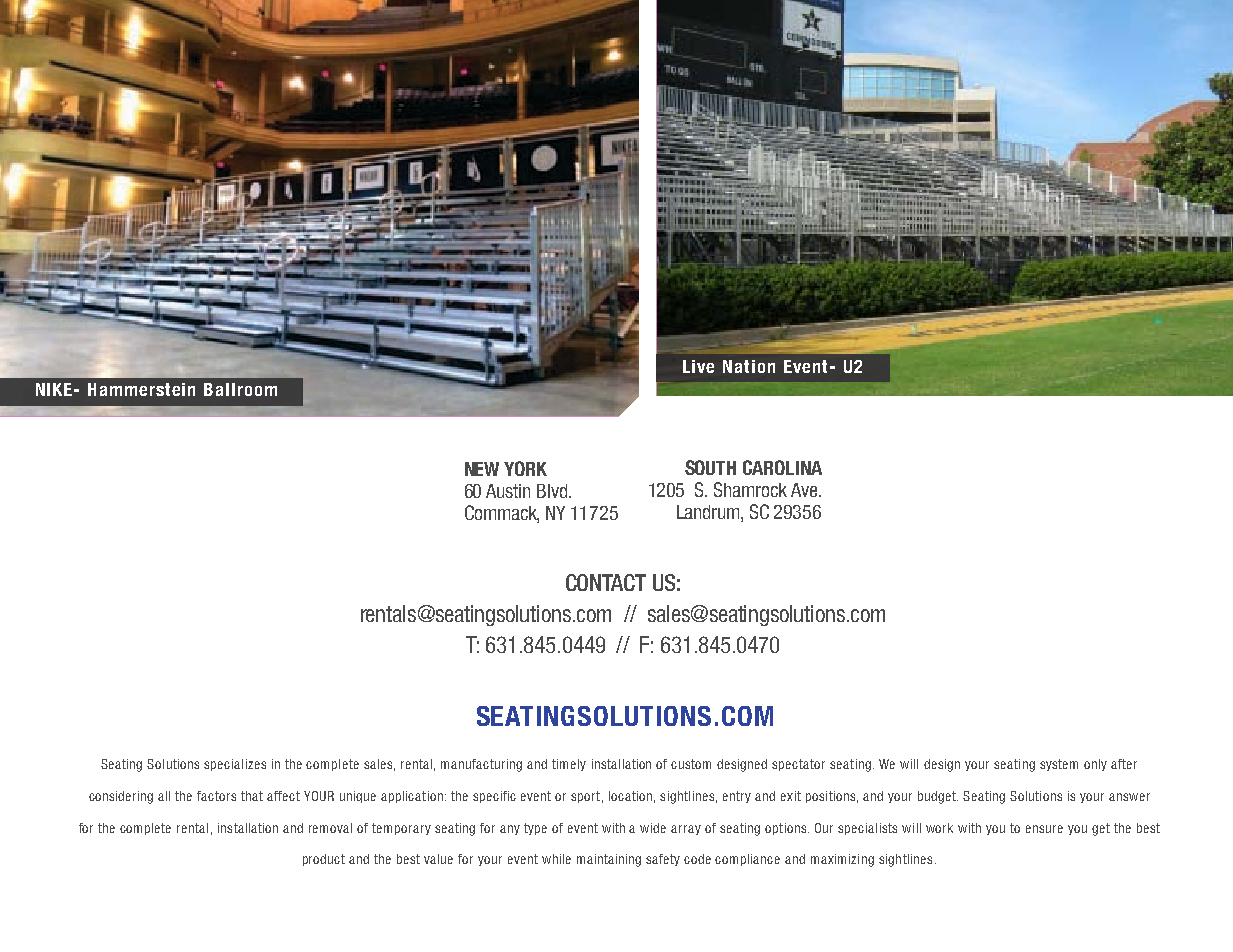  What do you see at coordinates (609, 860) in the screenshot?
I see `maintaining` at bounding box center [609, 860].
